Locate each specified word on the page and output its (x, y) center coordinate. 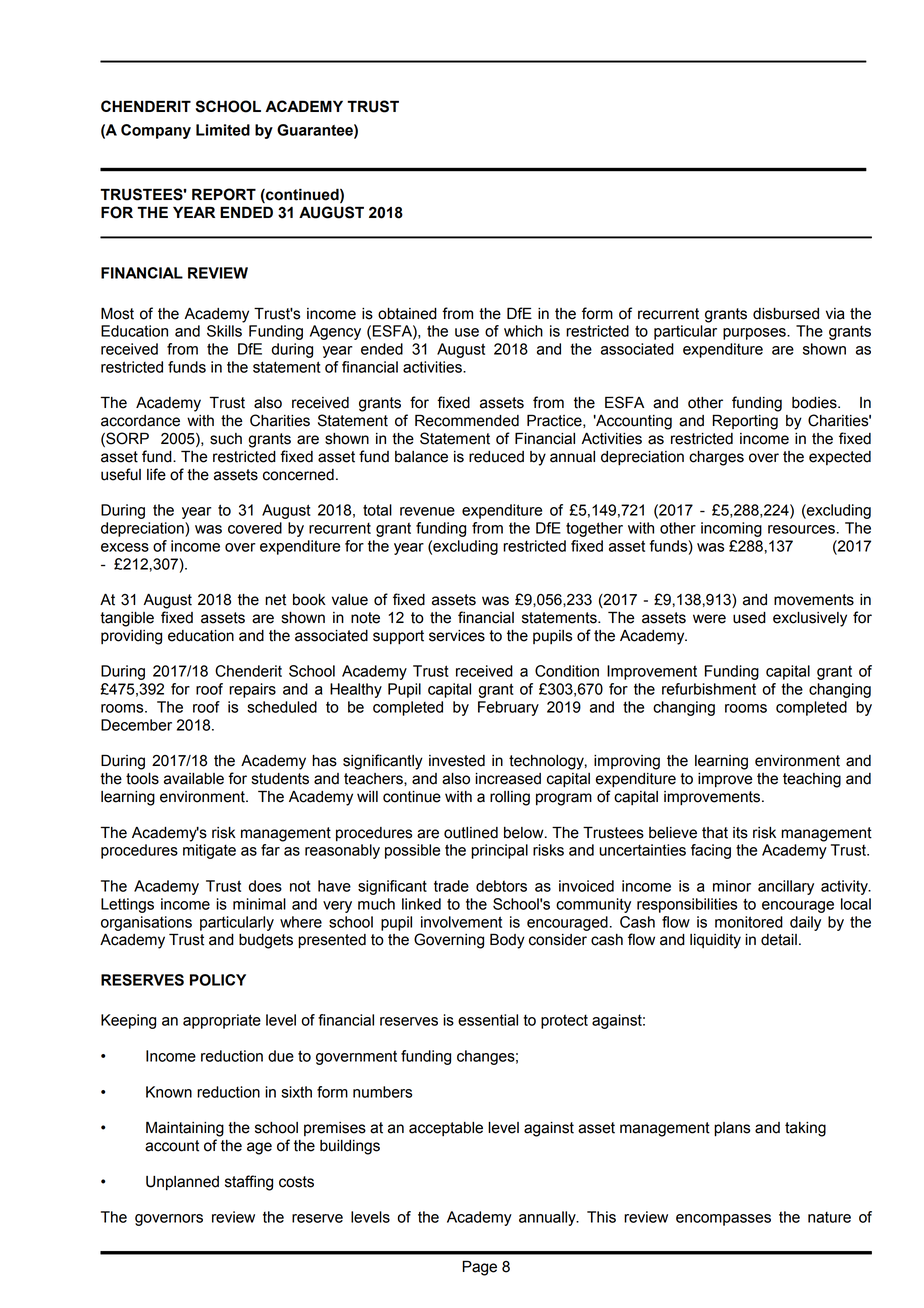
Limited (223, 130)
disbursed (786, 314)
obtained (407, 314)
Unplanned (182, 1183)
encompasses (723, 1220)
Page (479, 1268)
